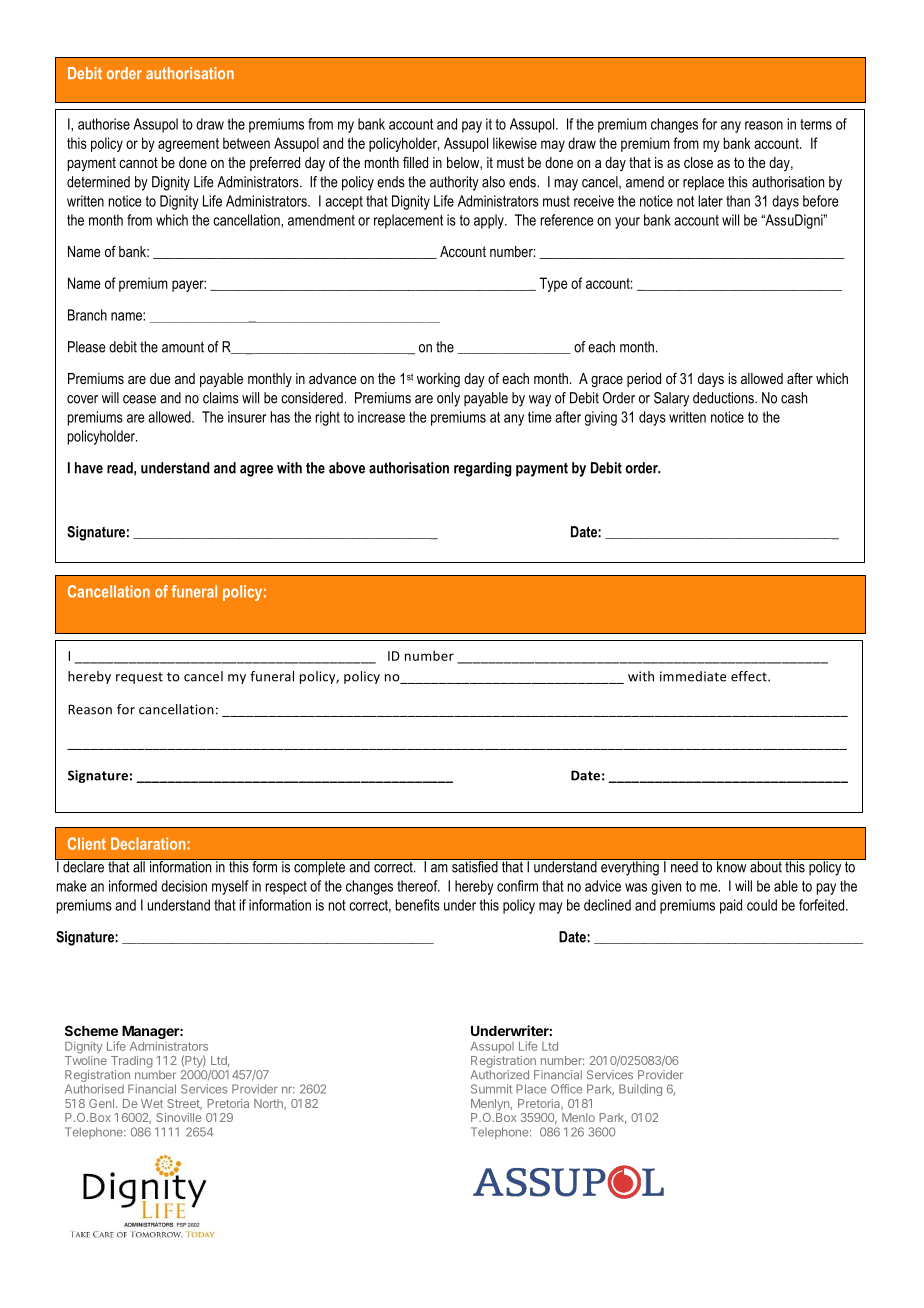 The width and height of the document is (924, 1308). What do you see at coordinates (415, 162) in the document?
I see `filled` at bounding box center [415, 162].
